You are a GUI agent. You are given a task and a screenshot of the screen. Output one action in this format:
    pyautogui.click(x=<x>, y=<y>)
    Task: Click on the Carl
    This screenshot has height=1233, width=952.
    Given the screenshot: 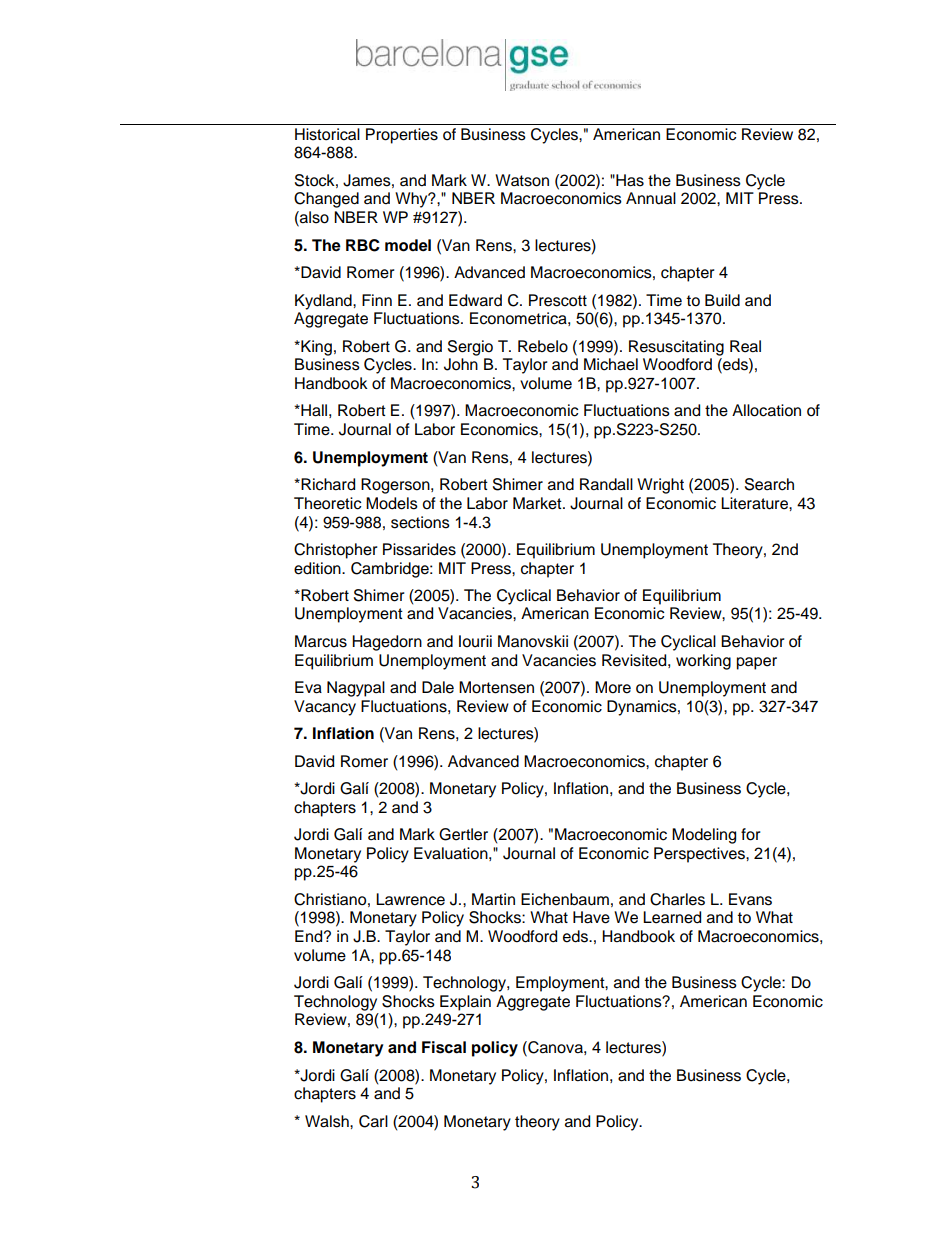 What is the action you would take?
    pyautogui.click(x=373, y=1121)
